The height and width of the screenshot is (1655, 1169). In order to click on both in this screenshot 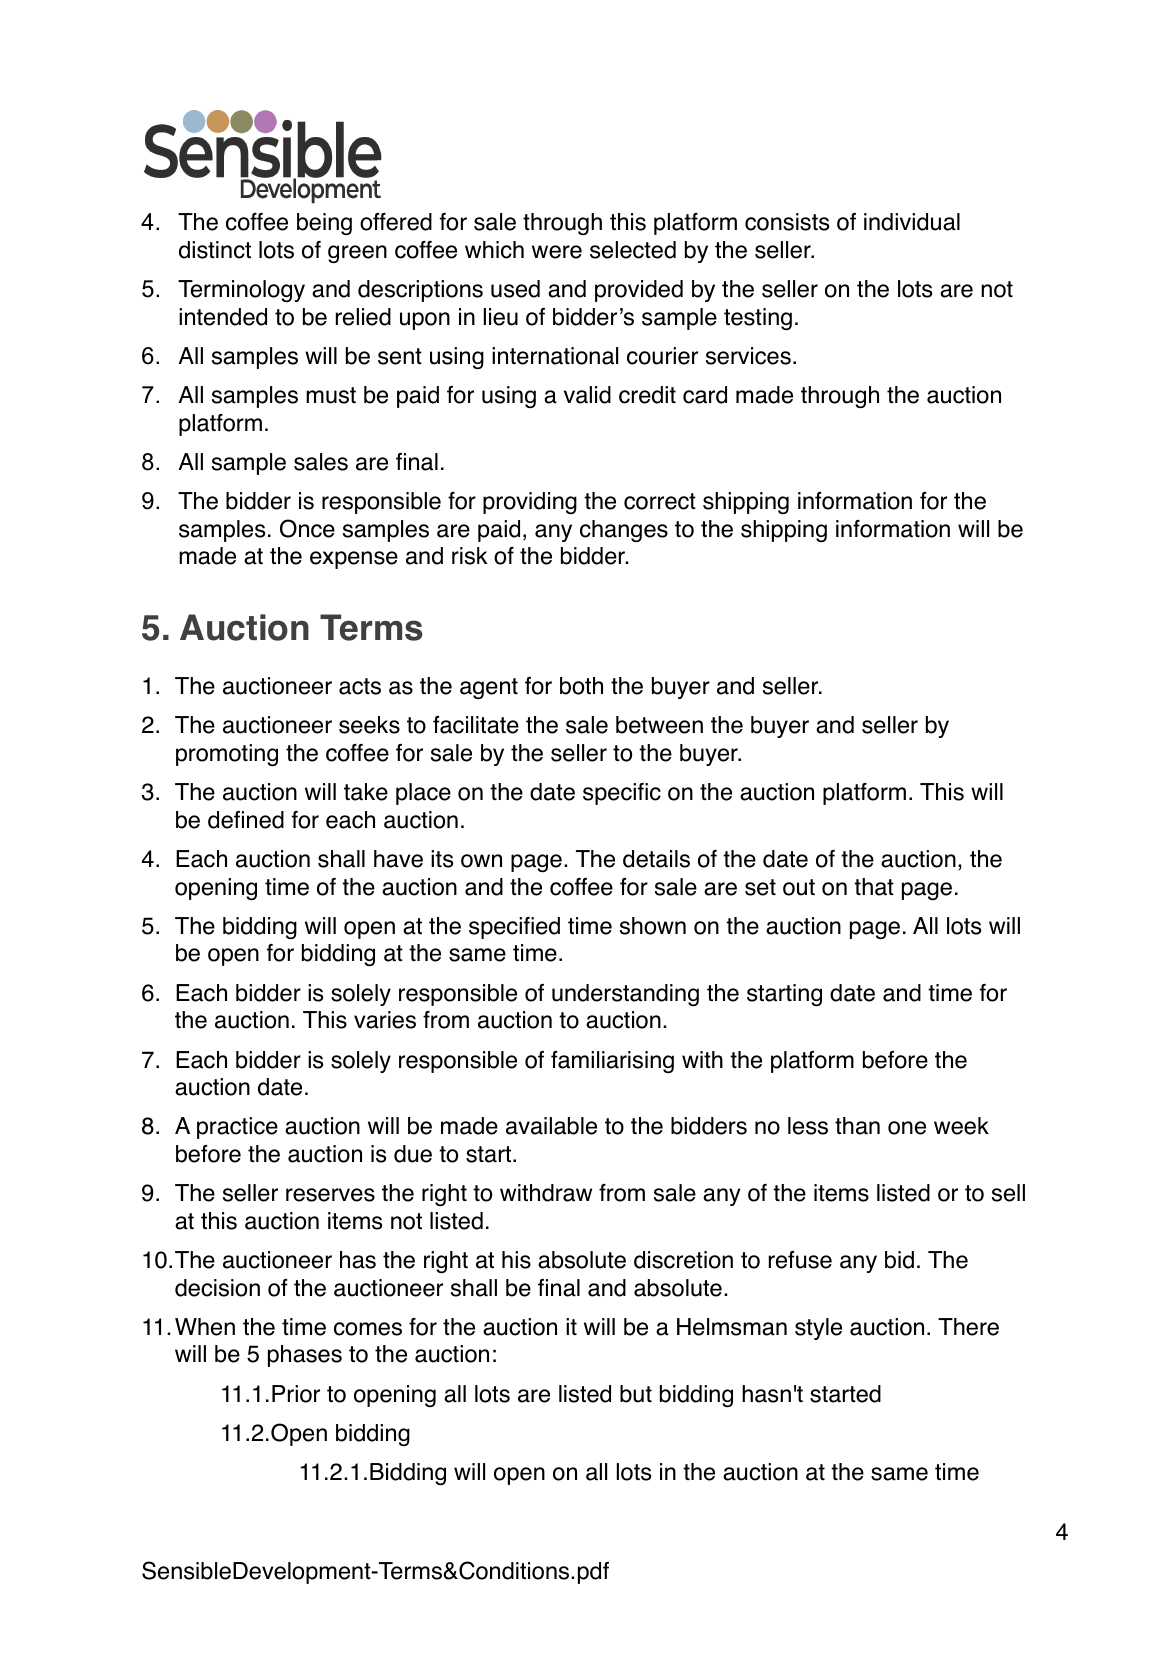, I will do `click(581, 686)`.
